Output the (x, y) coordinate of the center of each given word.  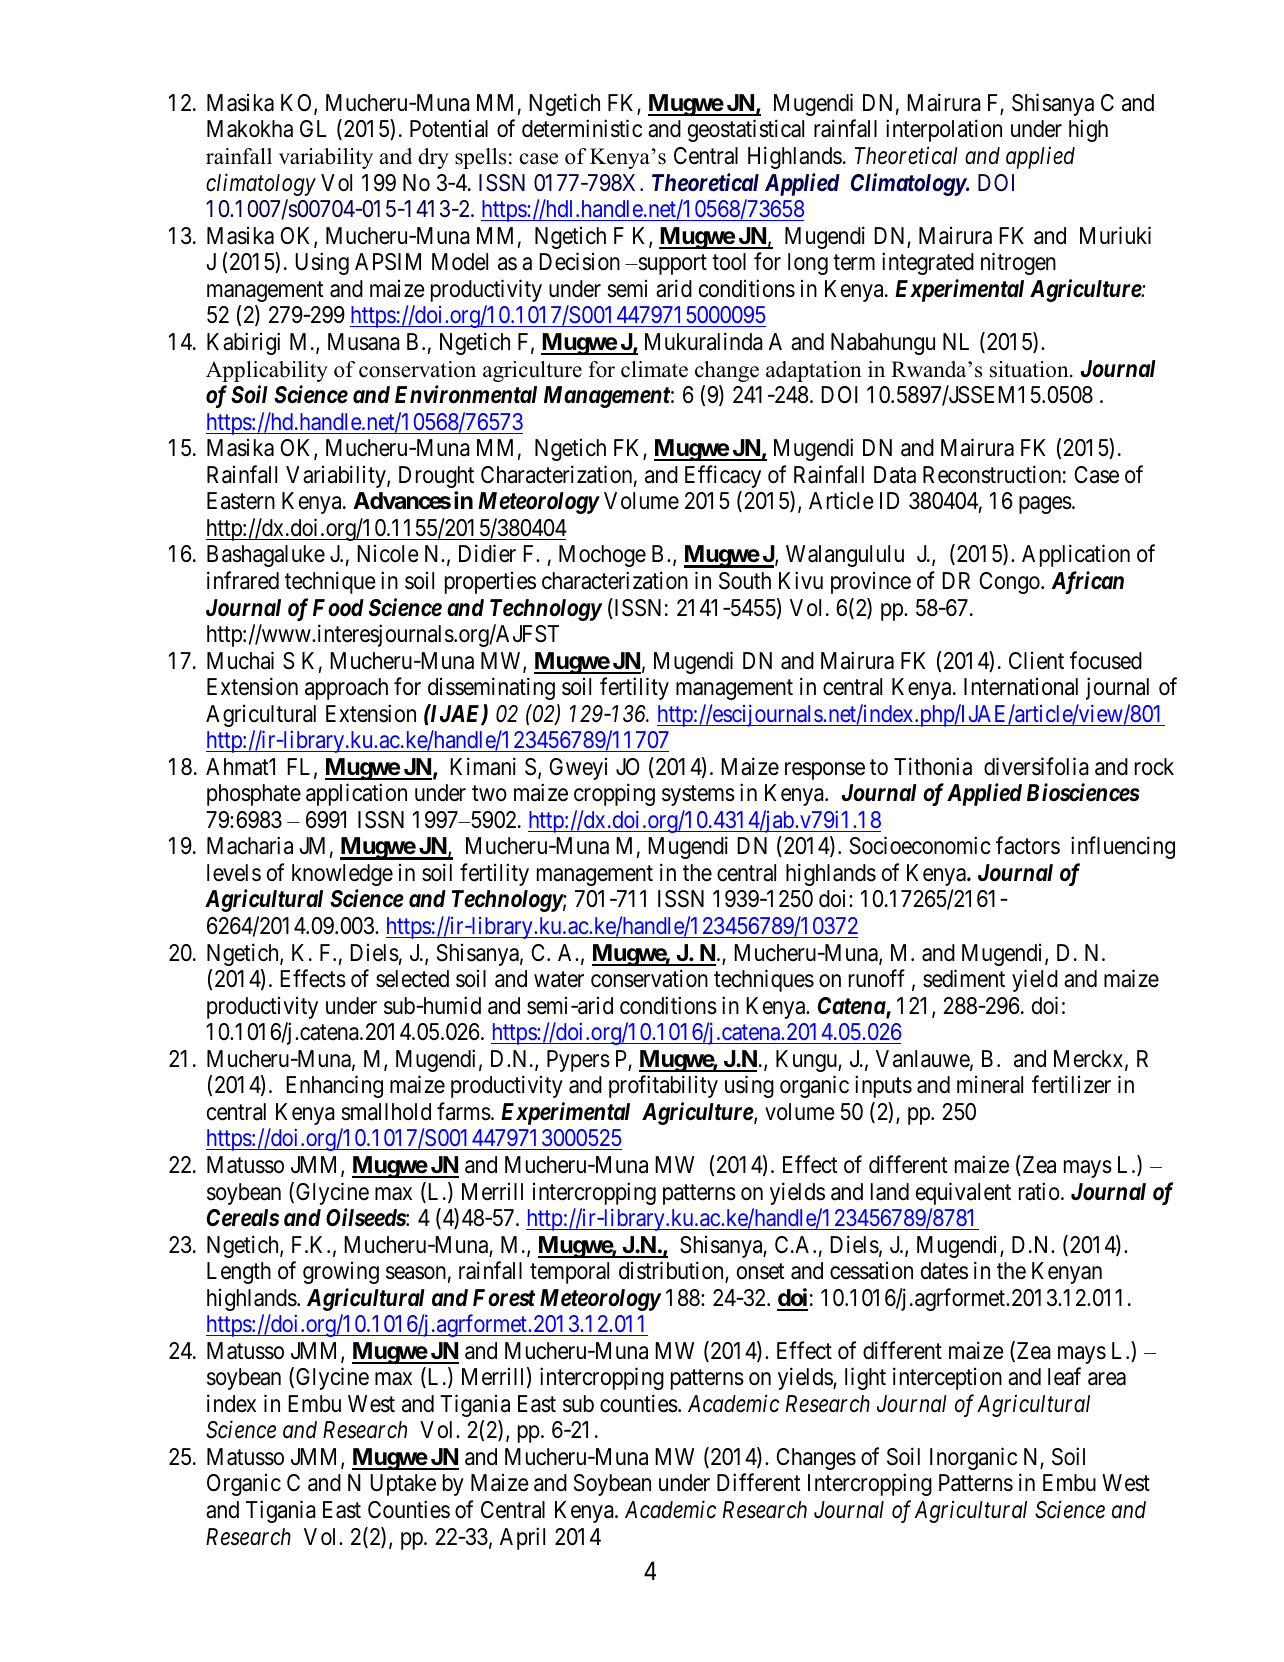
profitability (663, 1087)
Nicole (388, 554)
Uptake (403, 1485)
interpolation (944, 131)
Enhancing (334, 1087)
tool (729, 262)
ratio (1039, 1191)
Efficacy (723, 476)
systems (698, 796)
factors (1028, 845)
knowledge (342, 875)
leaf (1064, 1377)
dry (433, 158)
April (522, 1538)
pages (1045, 505)
